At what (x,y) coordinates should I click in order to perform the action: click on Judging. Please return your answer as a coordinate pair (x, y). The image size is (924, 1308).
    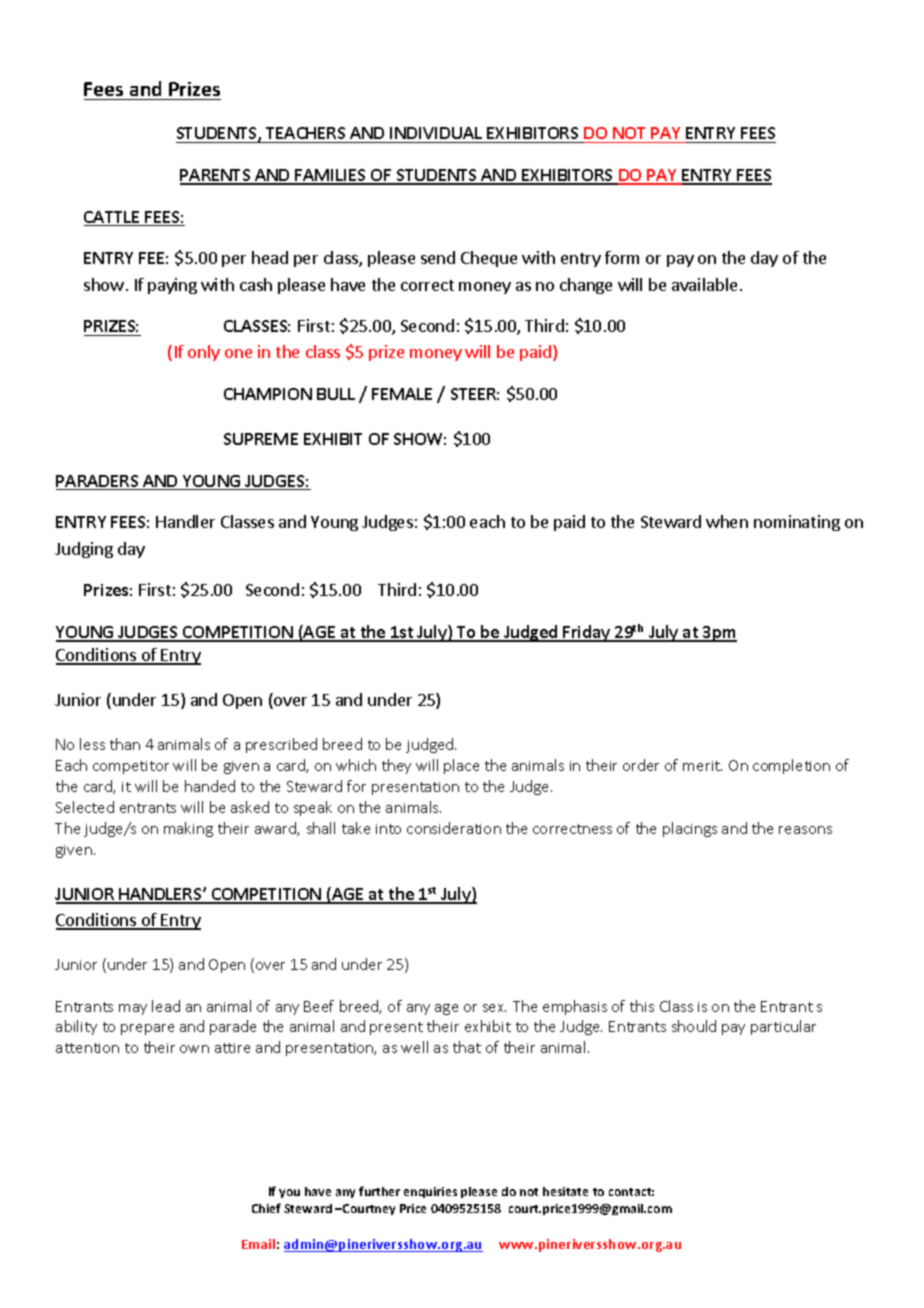
    Looking at the image, I should click on (84, 550).
